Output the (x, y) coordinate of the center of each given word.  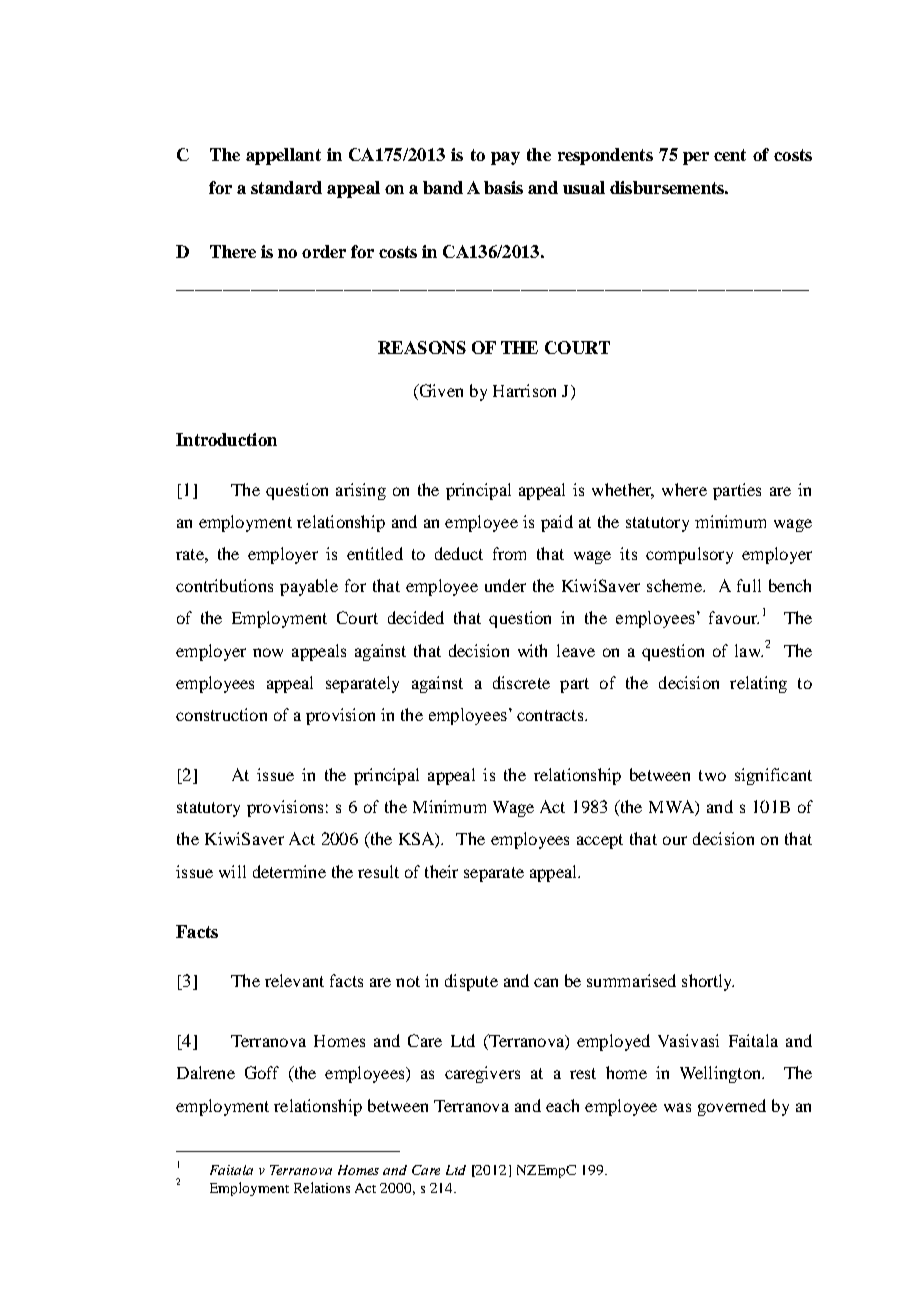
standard (286, 187)
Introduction (226, 439)
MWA (672, 808)
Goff (262, 1072)
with (532, 650)
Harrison (524, 390)
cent (730, 155)
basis (503, 187)
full (749, 585)
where (684, 489)
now (268, 652)
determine (289, 871)
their (441, 871)
